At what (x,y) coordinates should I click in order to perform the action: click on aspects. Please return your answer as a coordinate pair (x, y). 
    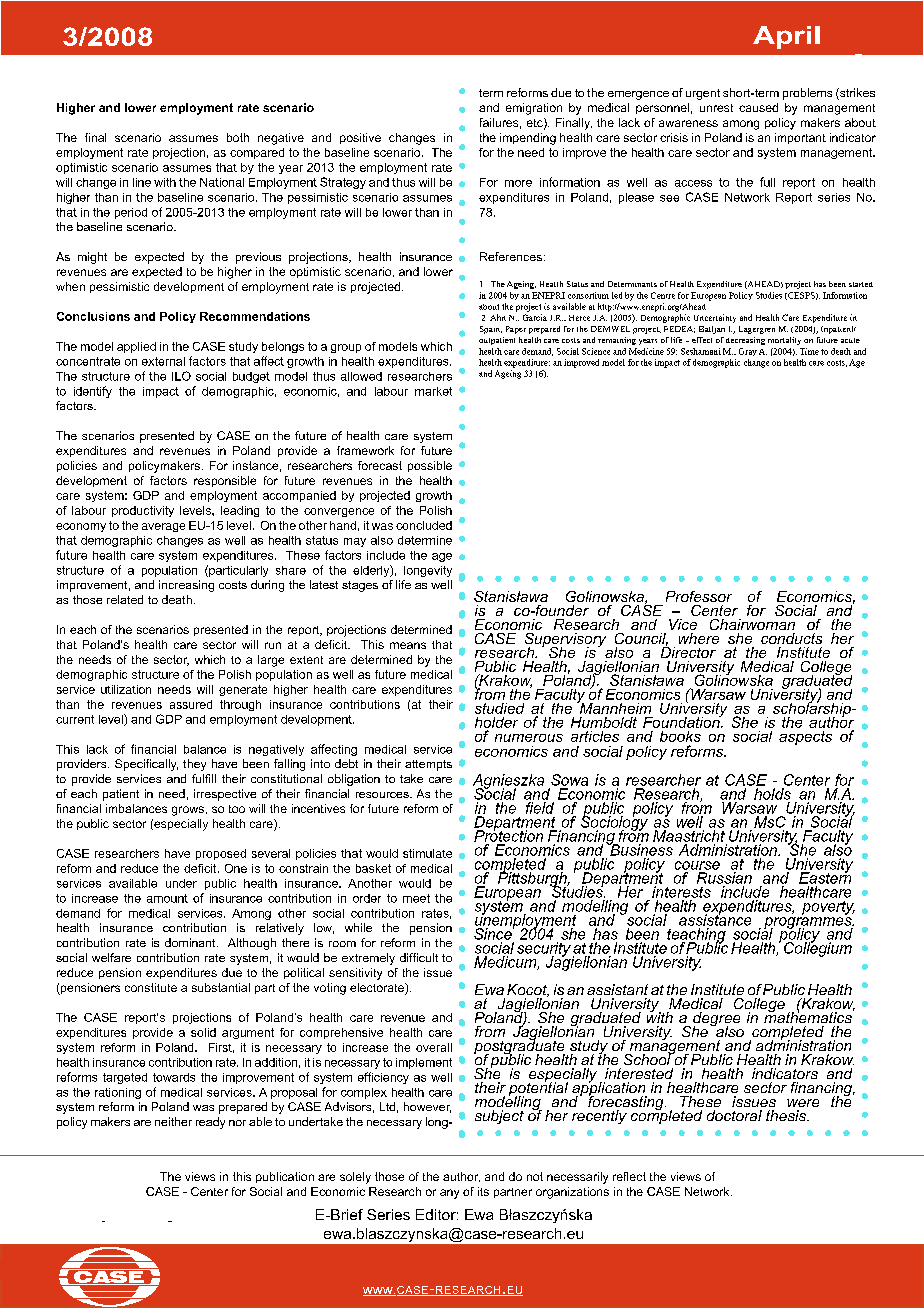
    Looking at the image, I should click on (805, 738).
